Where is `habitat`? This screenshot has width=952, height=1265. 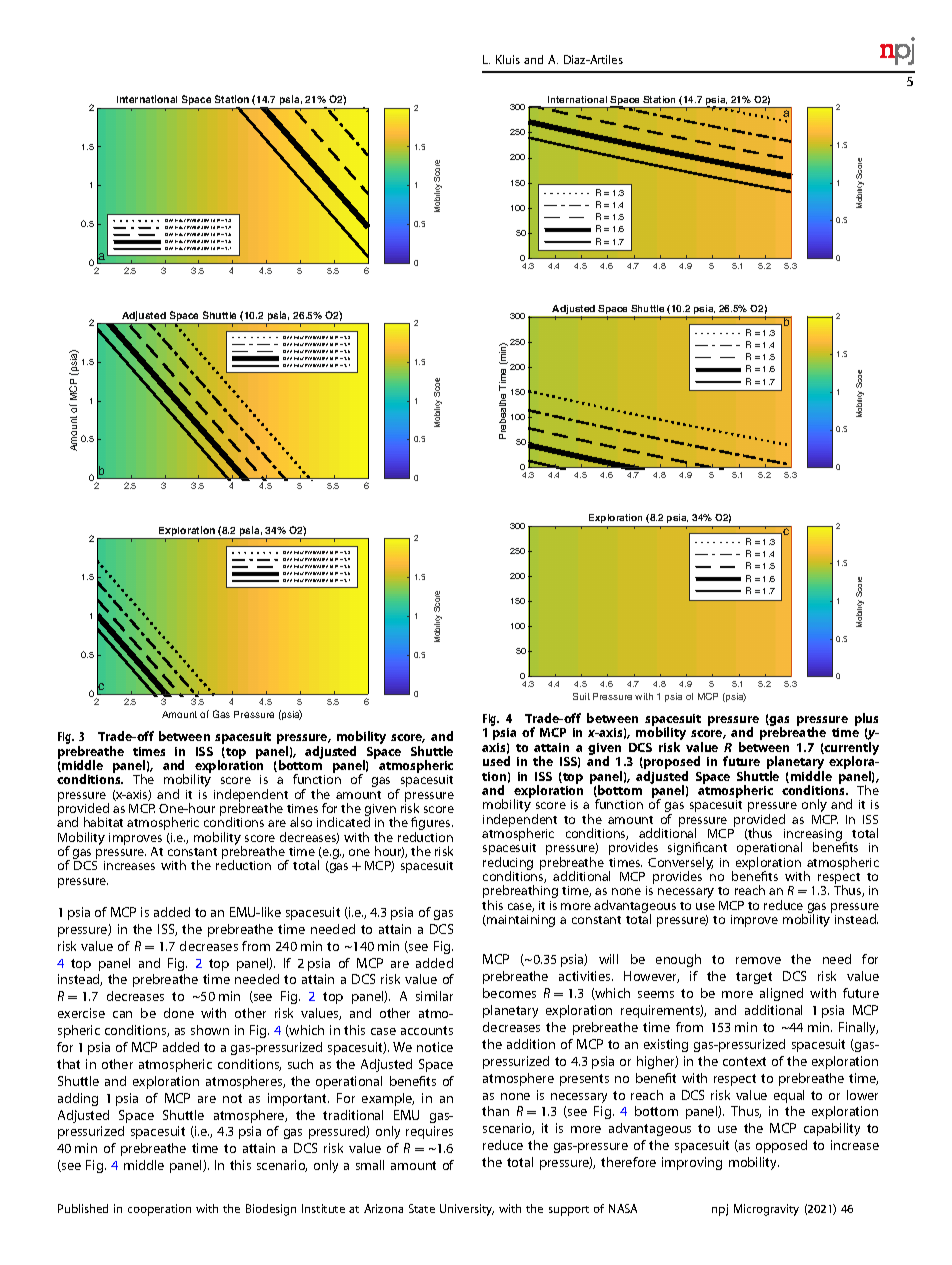 habitat is located at coordinates (103, 822).
